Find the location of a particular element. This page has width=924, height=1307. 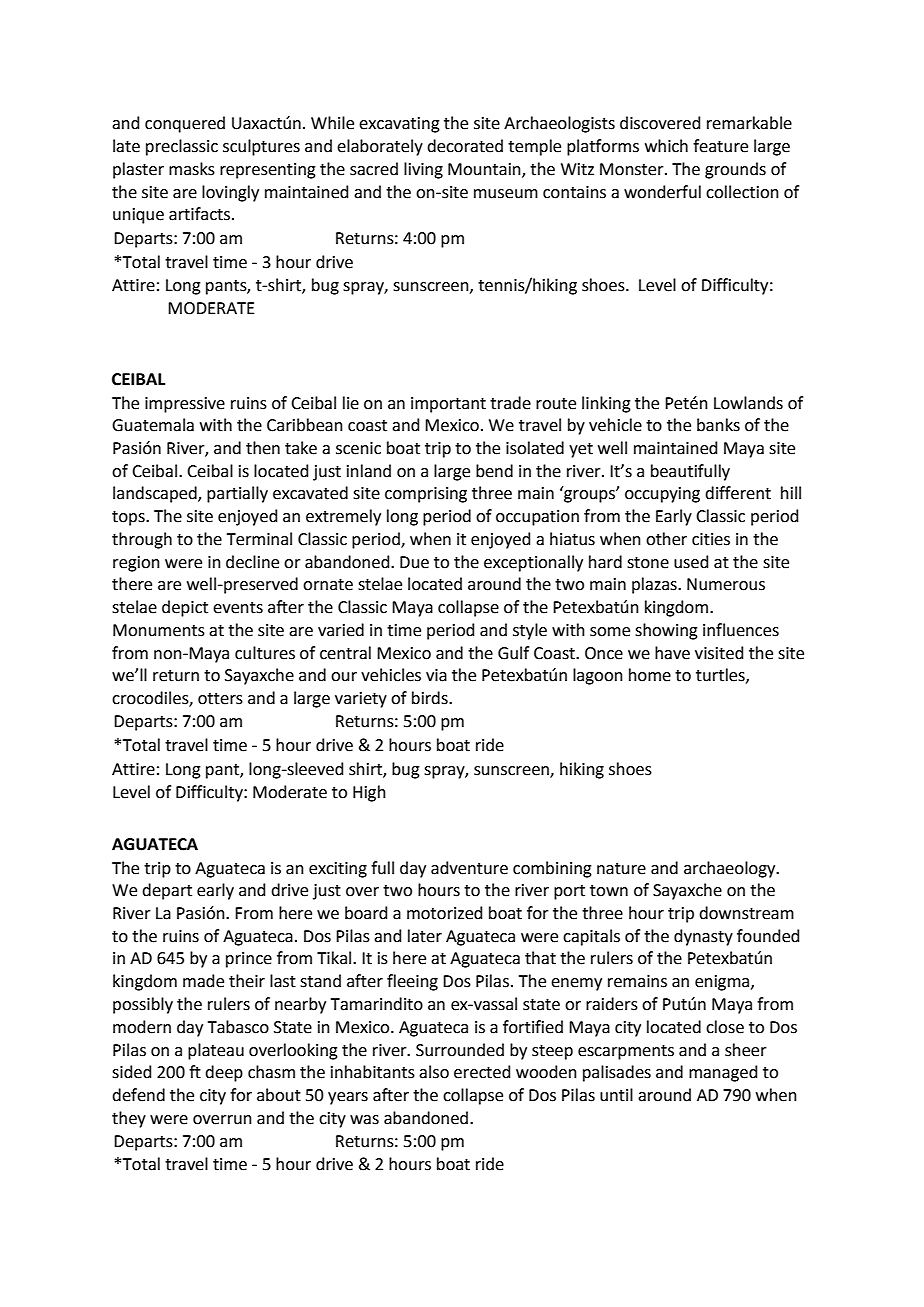

High is located at coordinates (369, 793).
